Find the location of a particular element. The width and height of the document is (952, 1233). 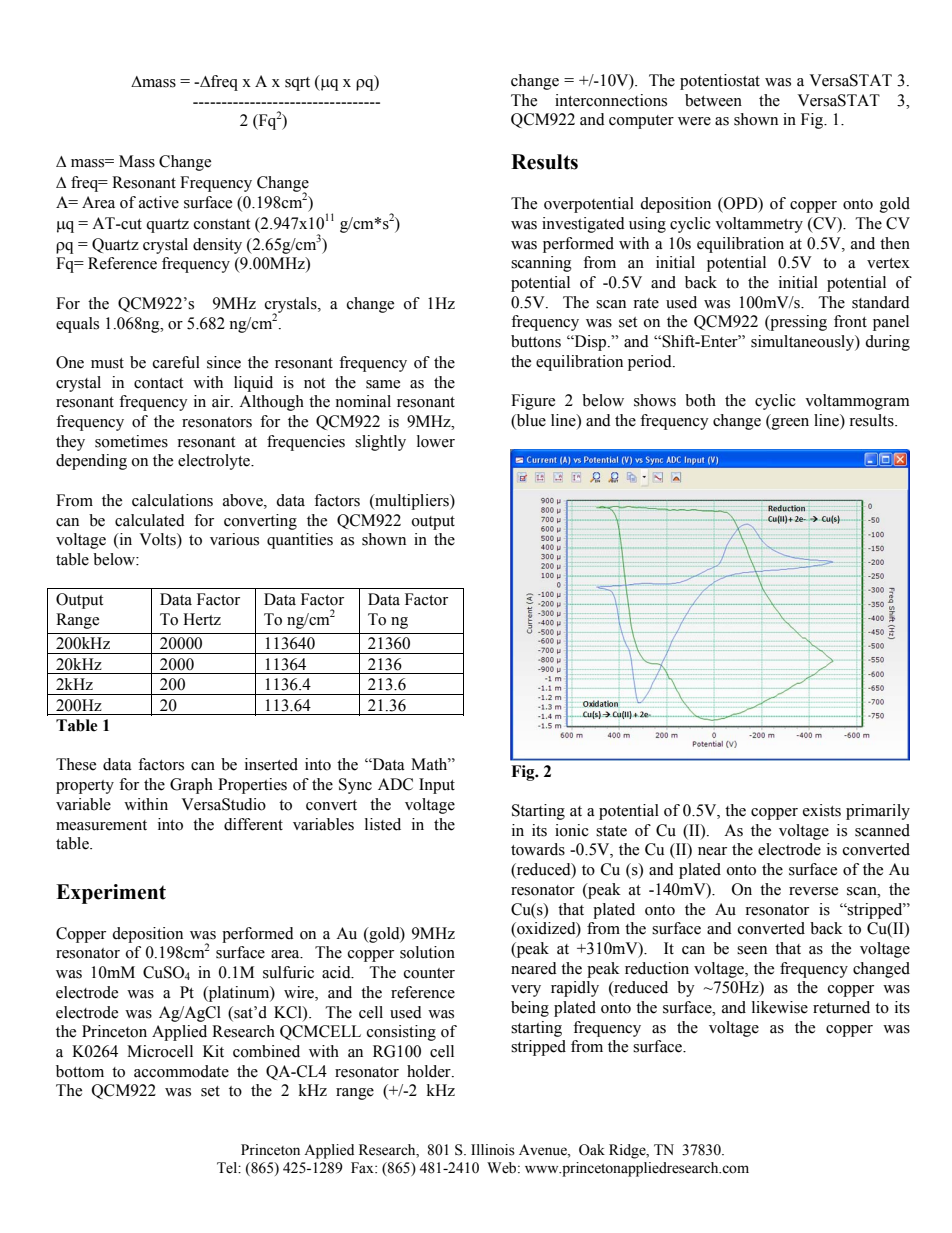

multipliers is located at coordinates (412, 502).
